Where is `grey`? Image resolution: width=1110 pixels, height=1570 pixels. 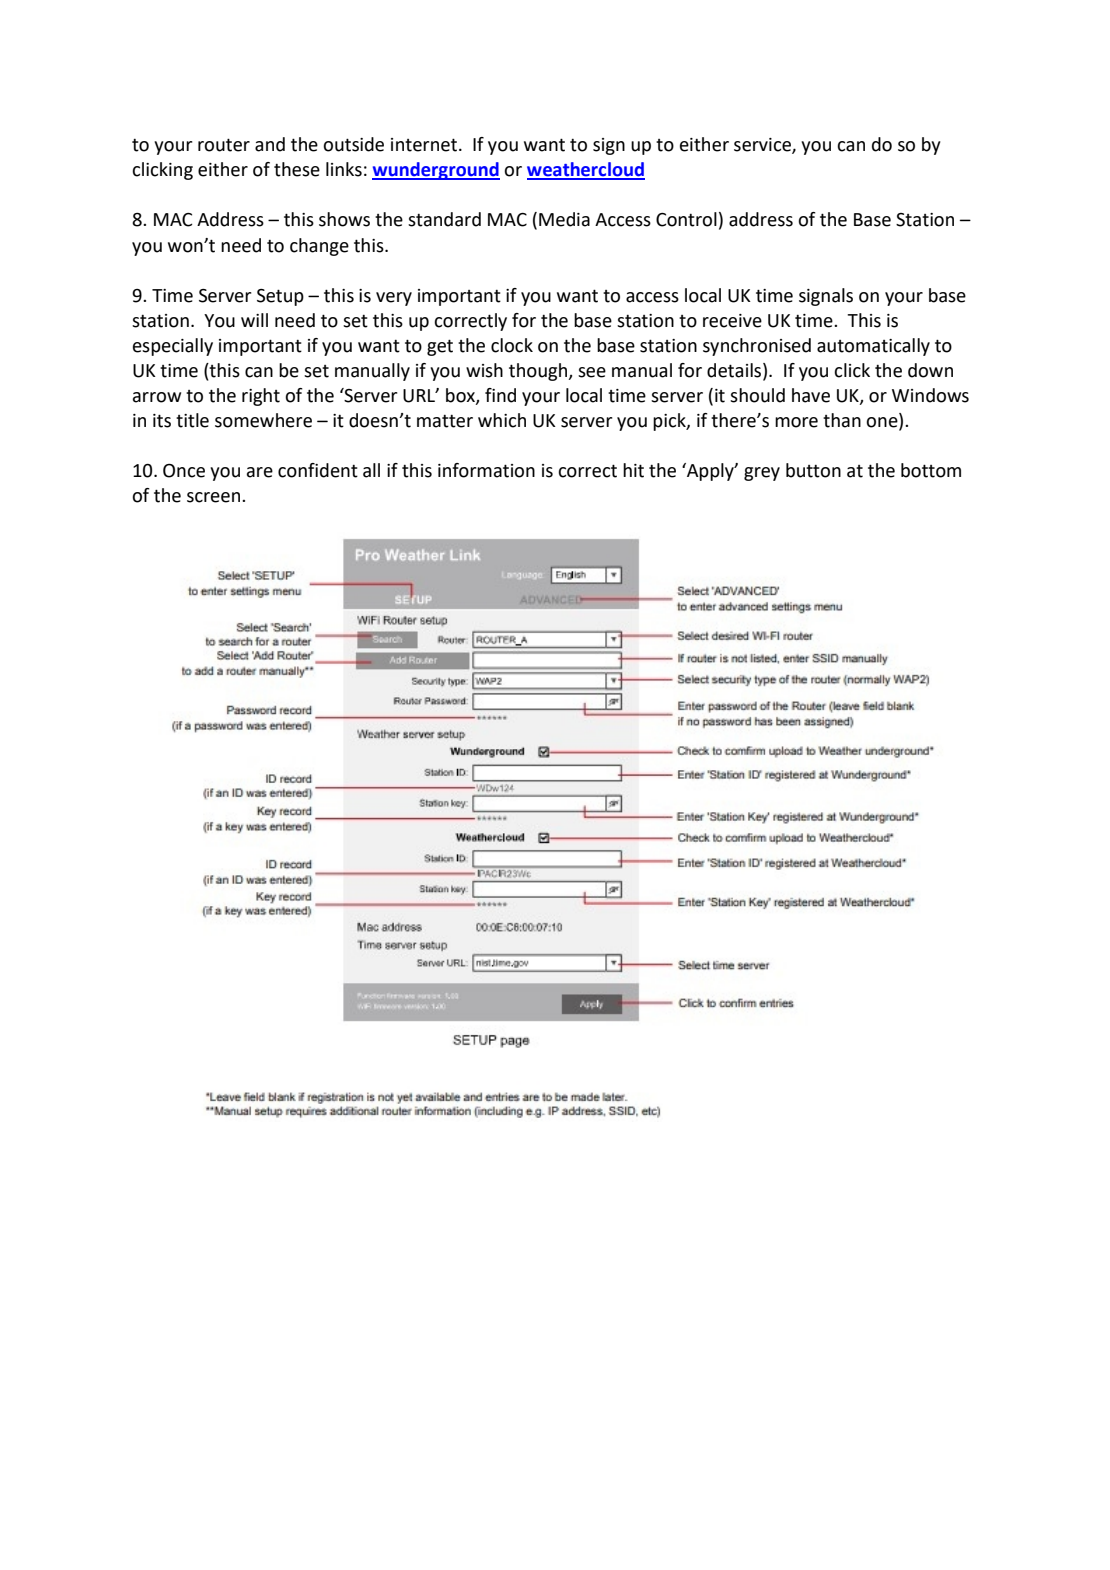 grey is located at coordinates (762, 474).
